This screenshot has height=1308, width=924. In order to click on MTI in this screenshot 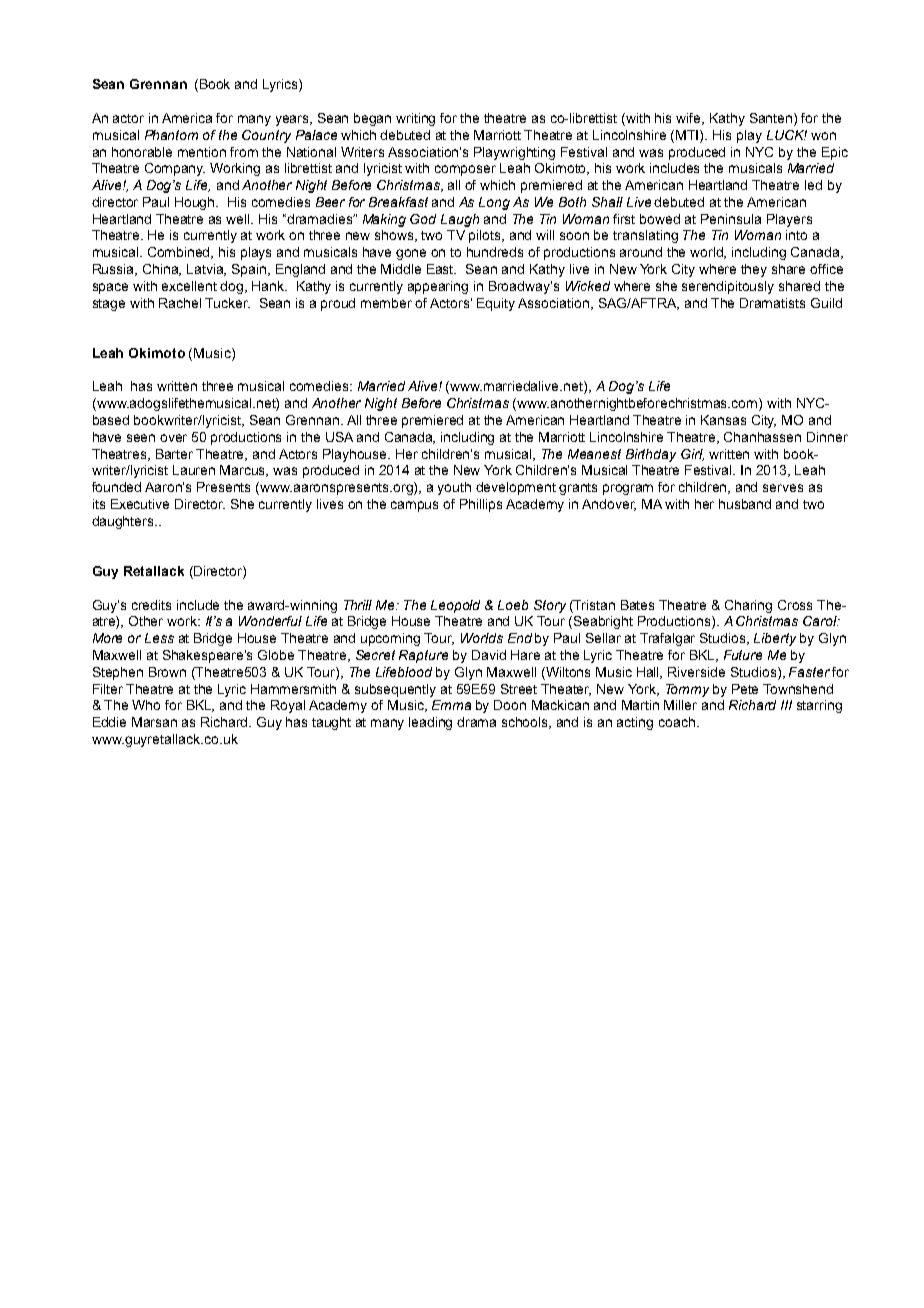, I will do `click(688, 135)`.
